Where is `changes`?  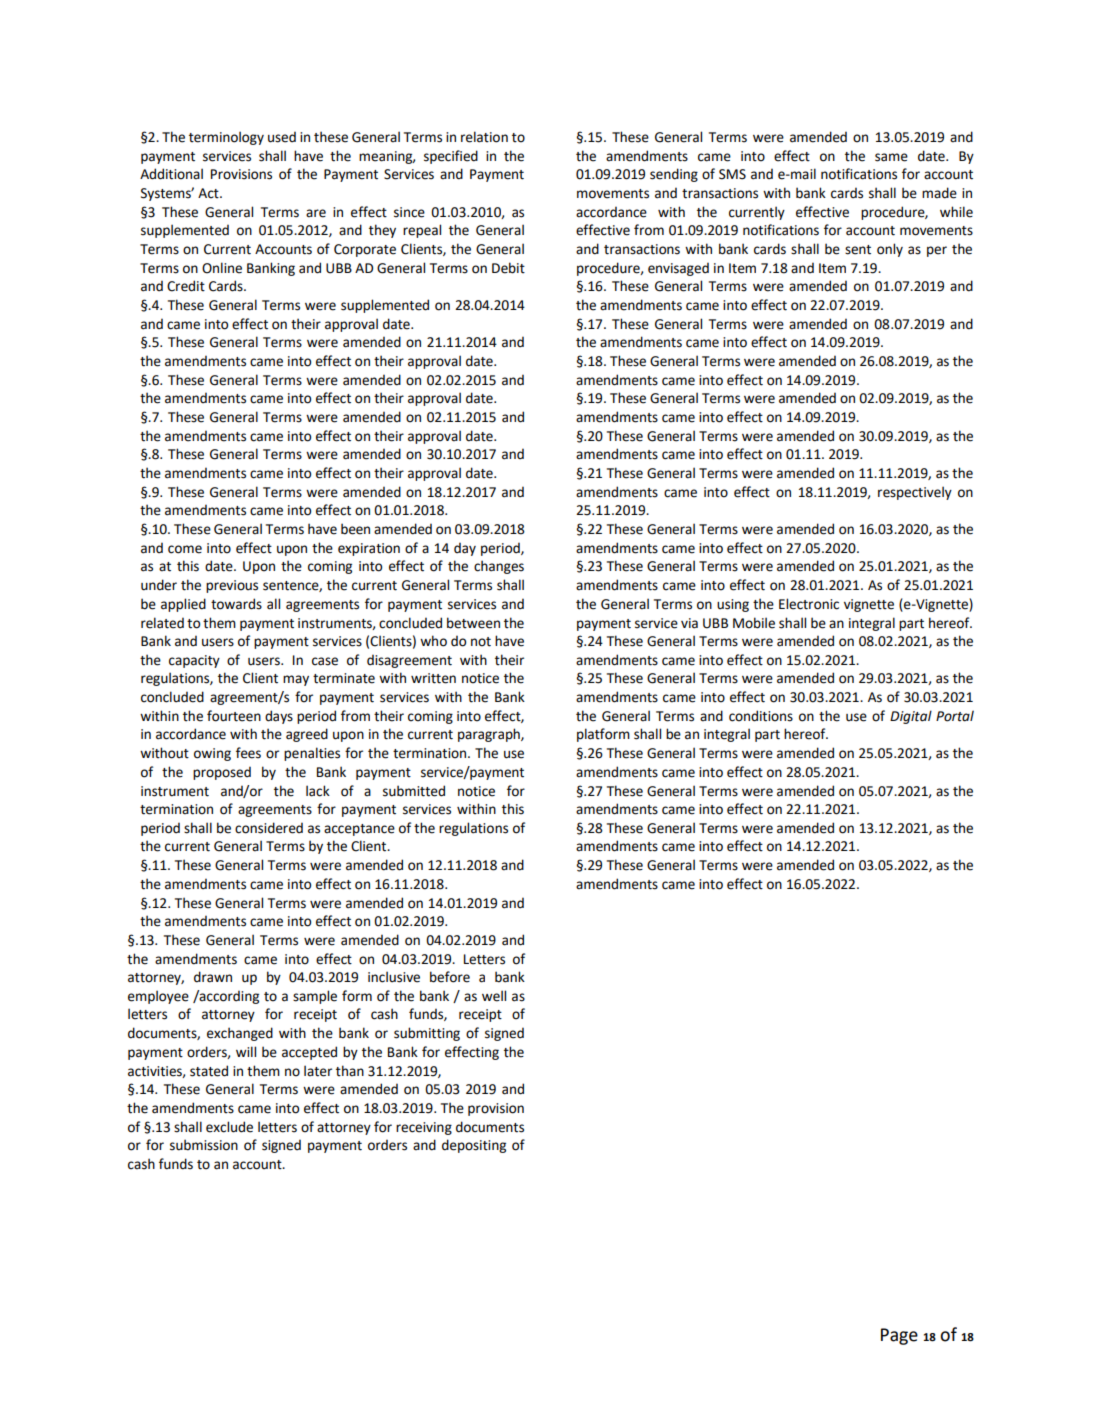
changes is located at coordinates (499, 567).
